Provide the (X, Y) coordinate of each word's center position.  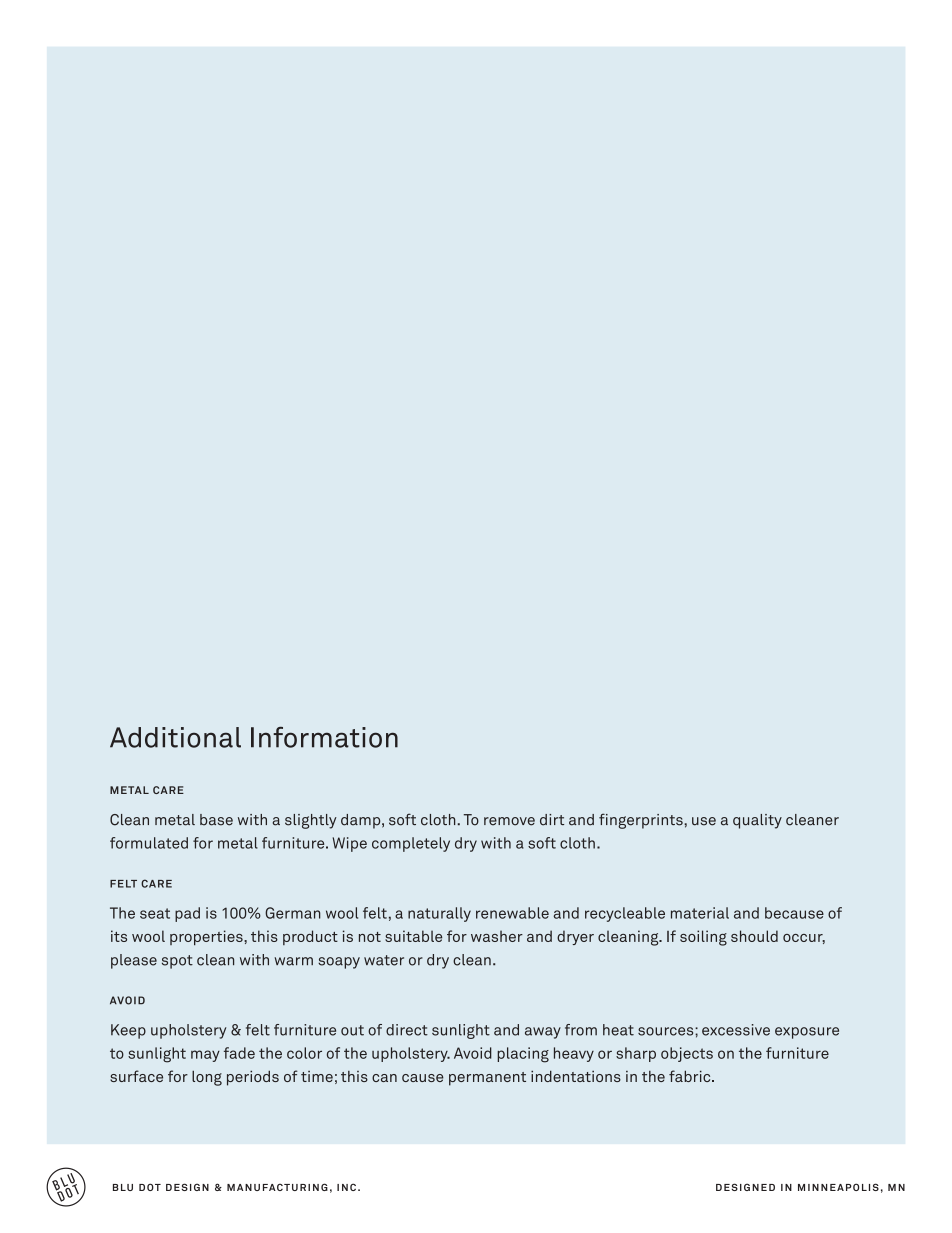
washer (497, 936)
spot (177, 962)
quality (757, 821)
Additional (175, 737)
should (754, 936)
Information (324, 737)
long (207, 1078)
